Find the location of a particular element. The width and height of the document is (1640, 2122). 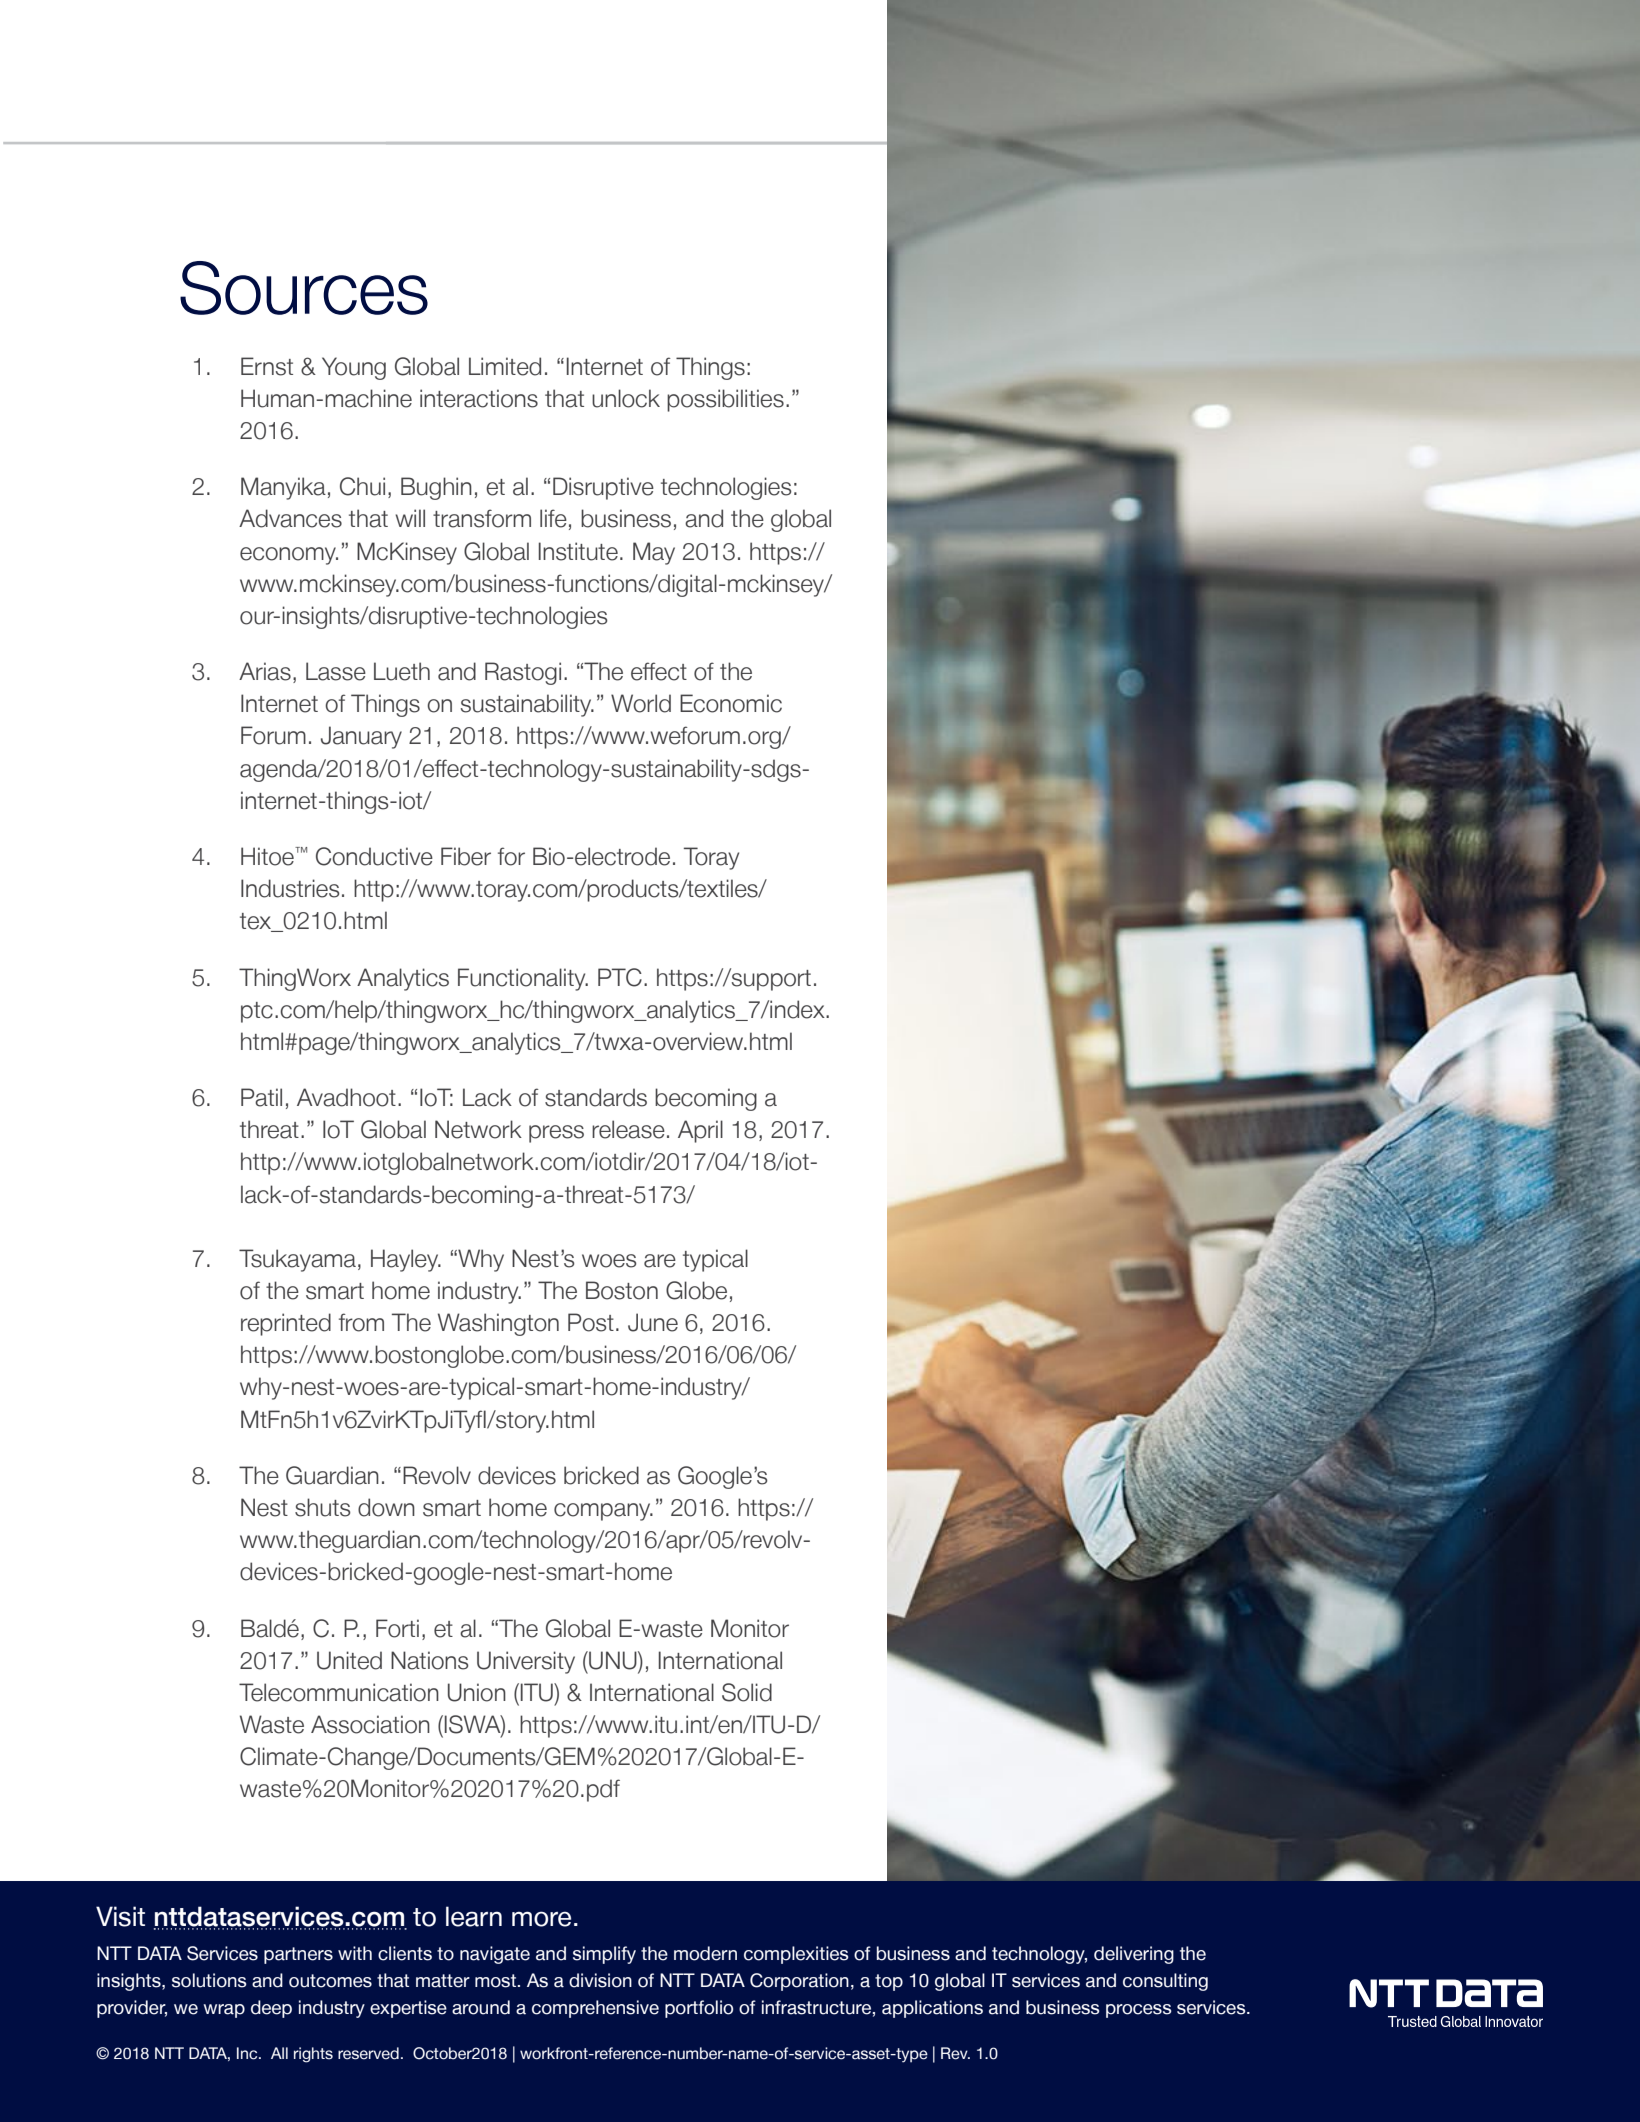

April is located at coordinates (700, 1131).
